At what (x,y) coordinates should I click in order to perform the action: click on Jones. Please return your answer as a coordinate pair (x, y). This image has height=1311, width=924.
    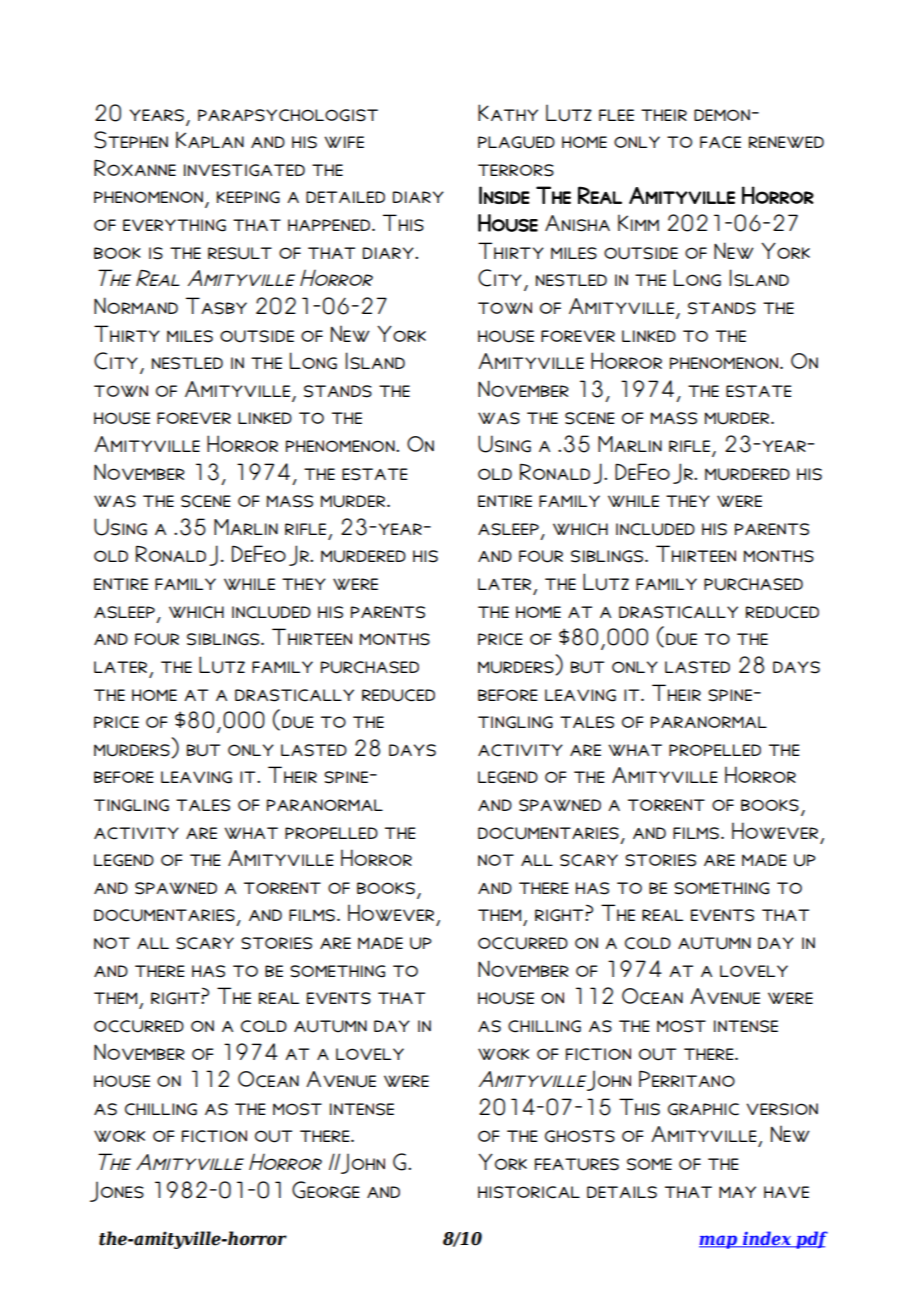
    Looking at the image, I should click on (117, 1191).
